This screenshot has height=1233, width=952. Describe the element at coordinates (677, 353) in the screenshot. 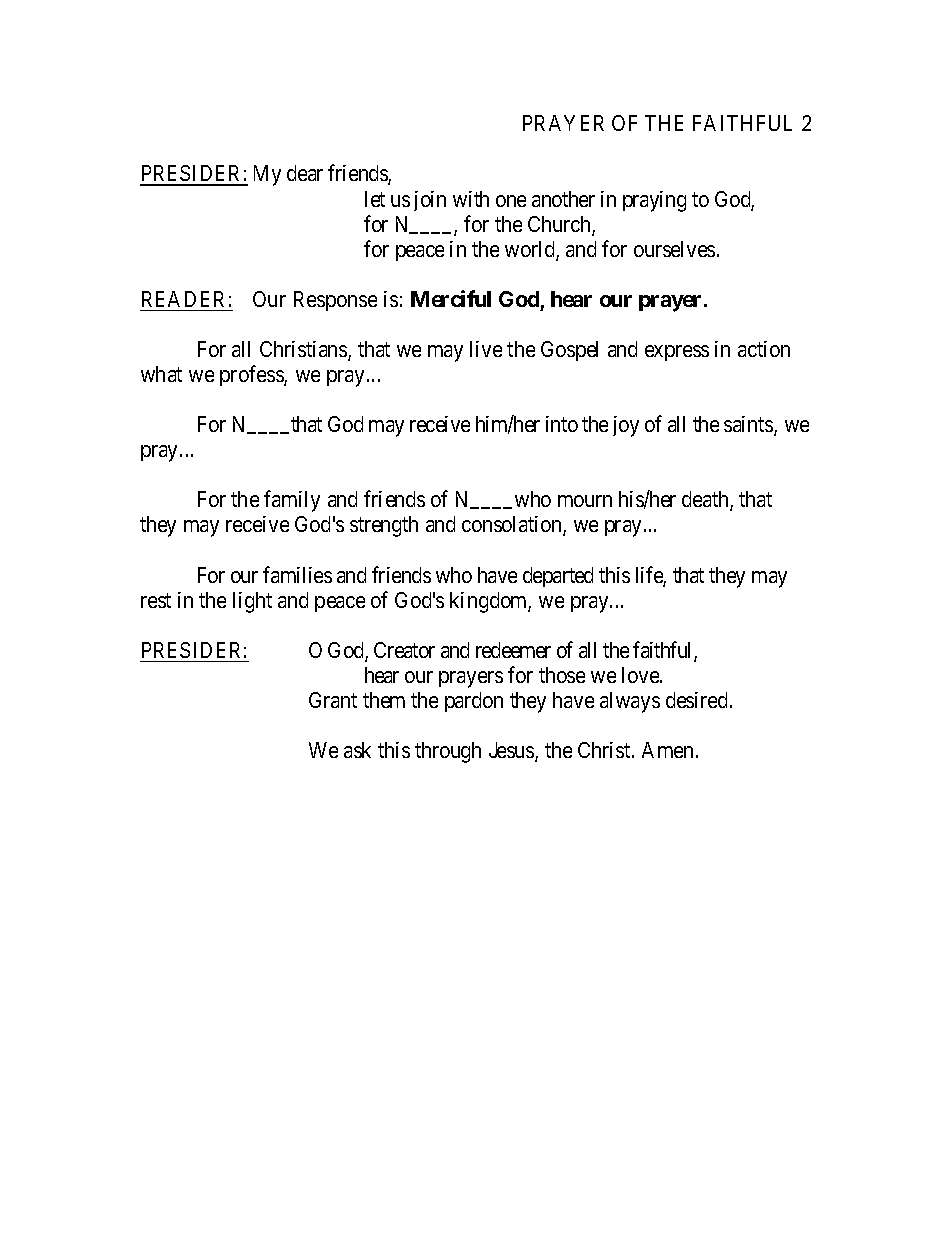

I see `express` at that location.
